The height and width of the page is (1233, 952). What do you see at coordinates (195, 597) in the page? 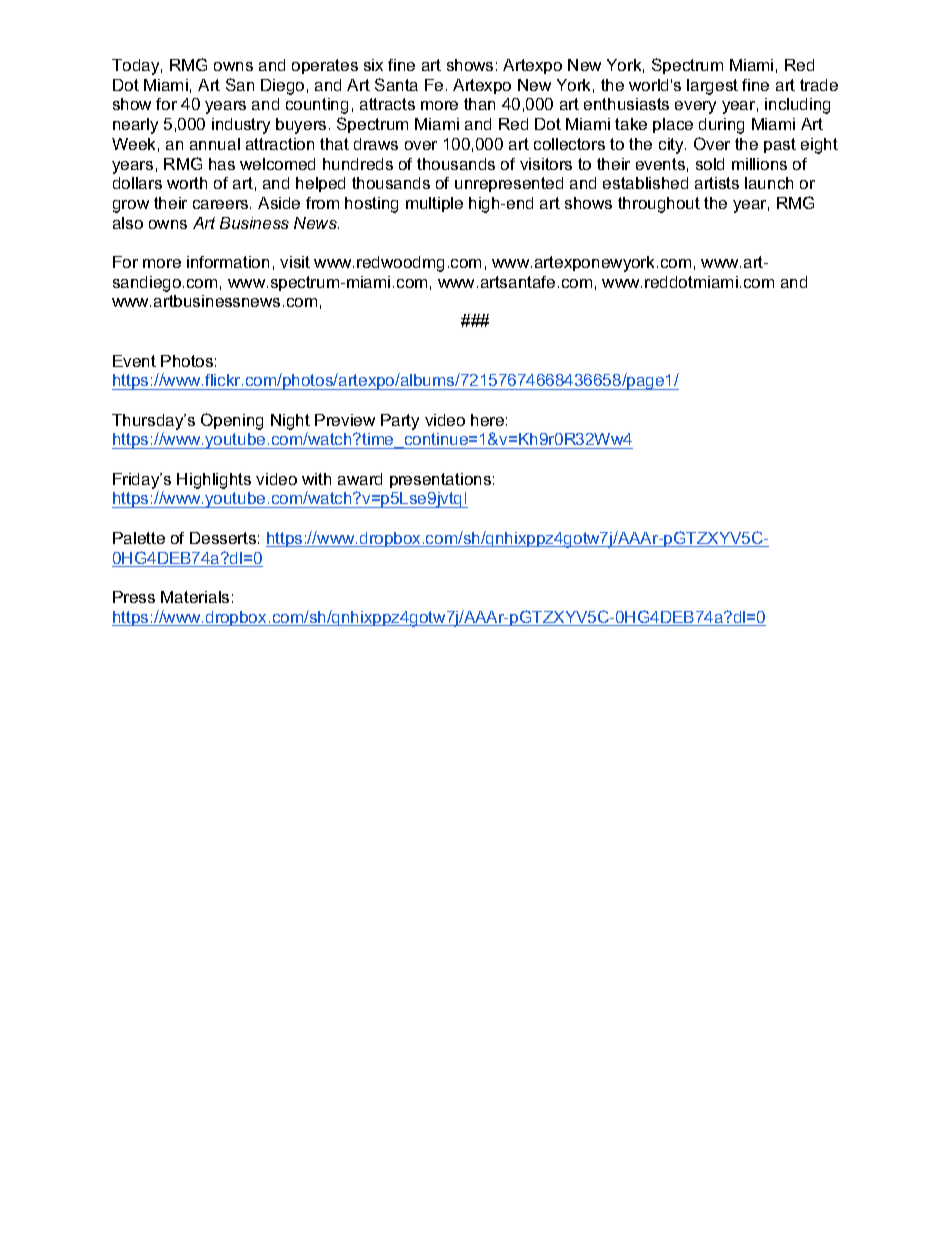
I see `Materials` at bounding box center [195, 597].
